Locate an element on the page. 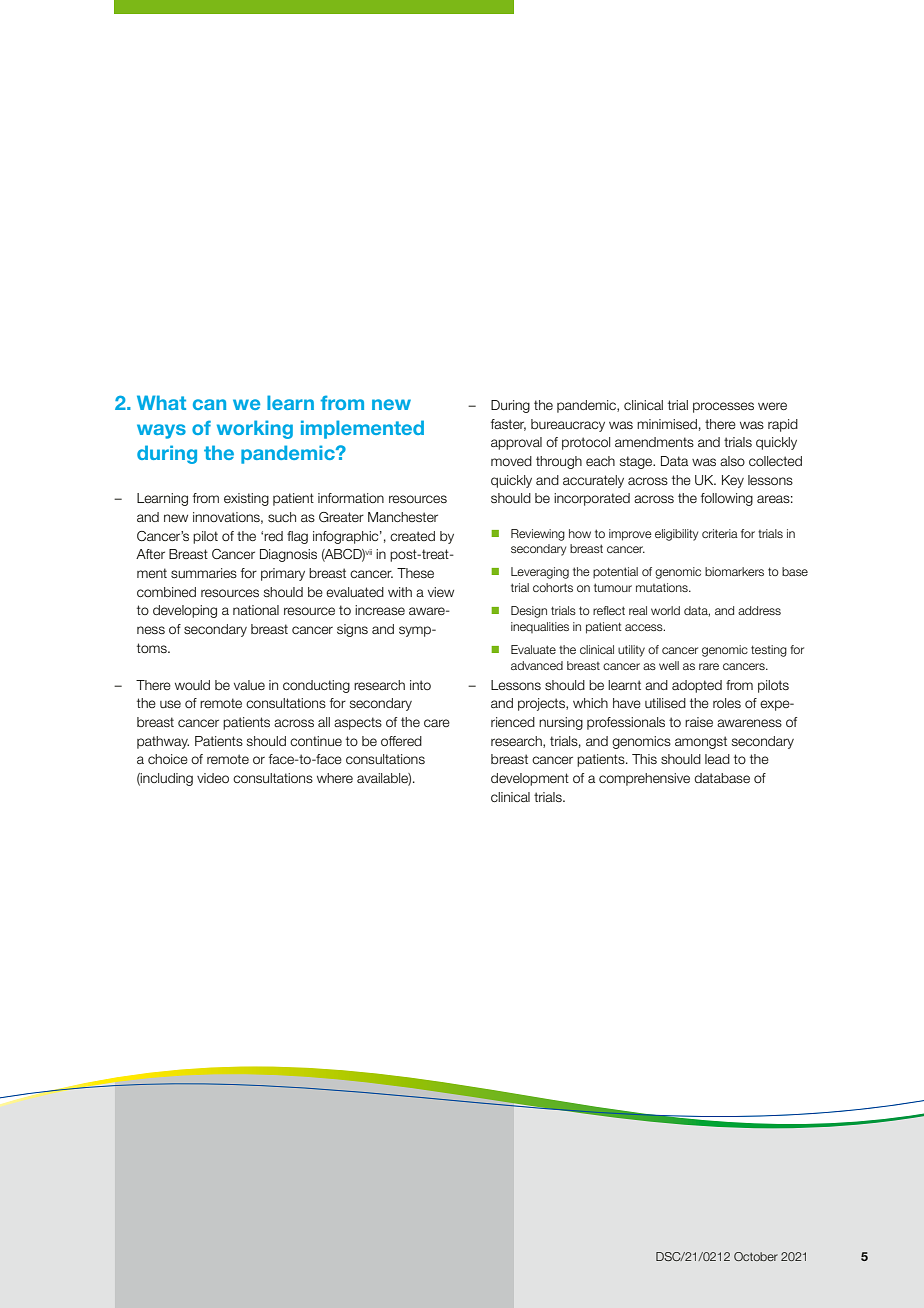 This image has width=924, height=1308. working is located at coordinates (255, 429).
